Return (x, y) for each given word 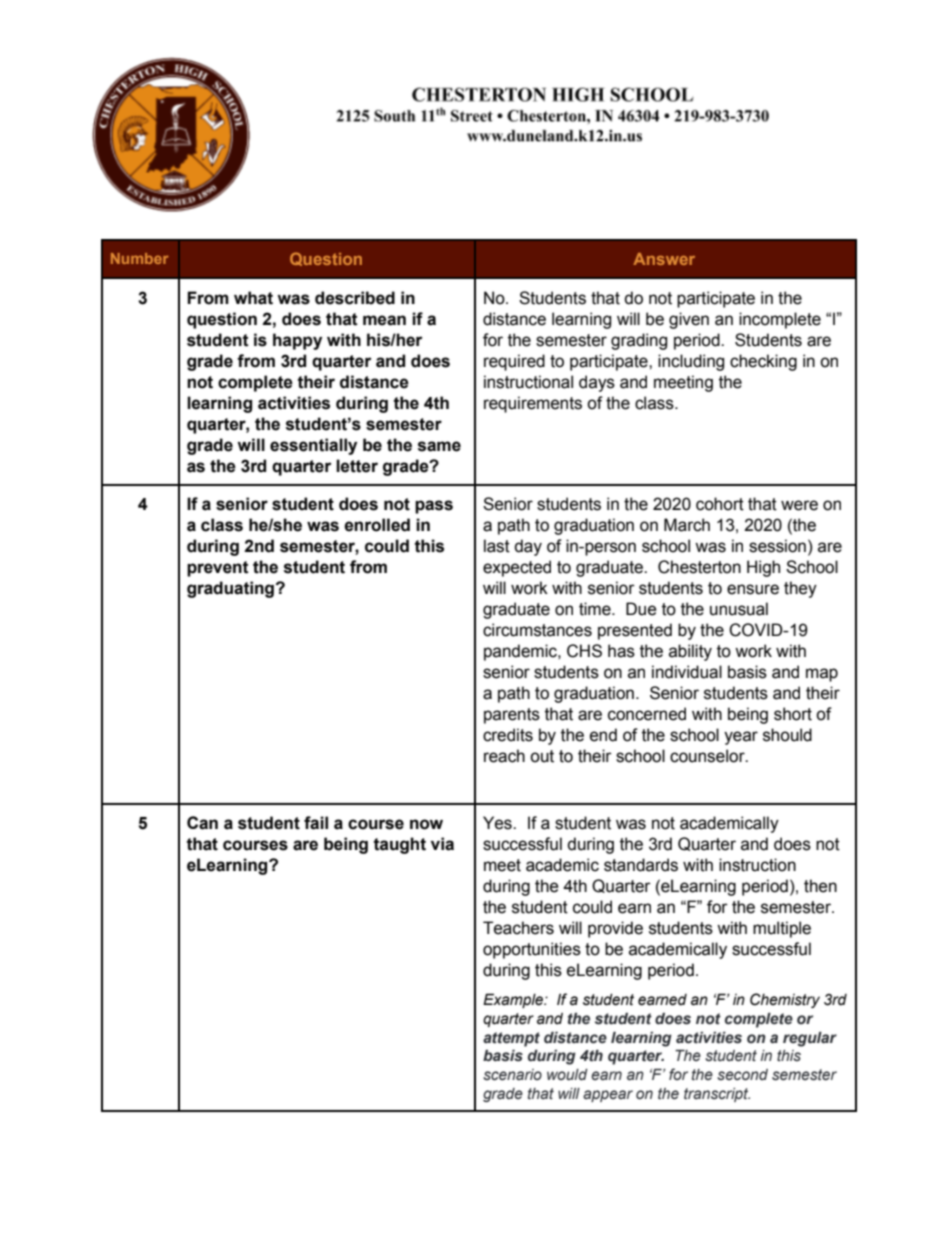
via (442, 844)
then (820, 886)
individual (687, 672)
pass (434, 507)
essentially (313, 446)
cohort (720, 504)
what (253, 298)
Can (202, 823)
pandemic (521, 652)
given (689, 320)
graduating (230, 589)
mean (384, 320)
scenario (512, 1075)
